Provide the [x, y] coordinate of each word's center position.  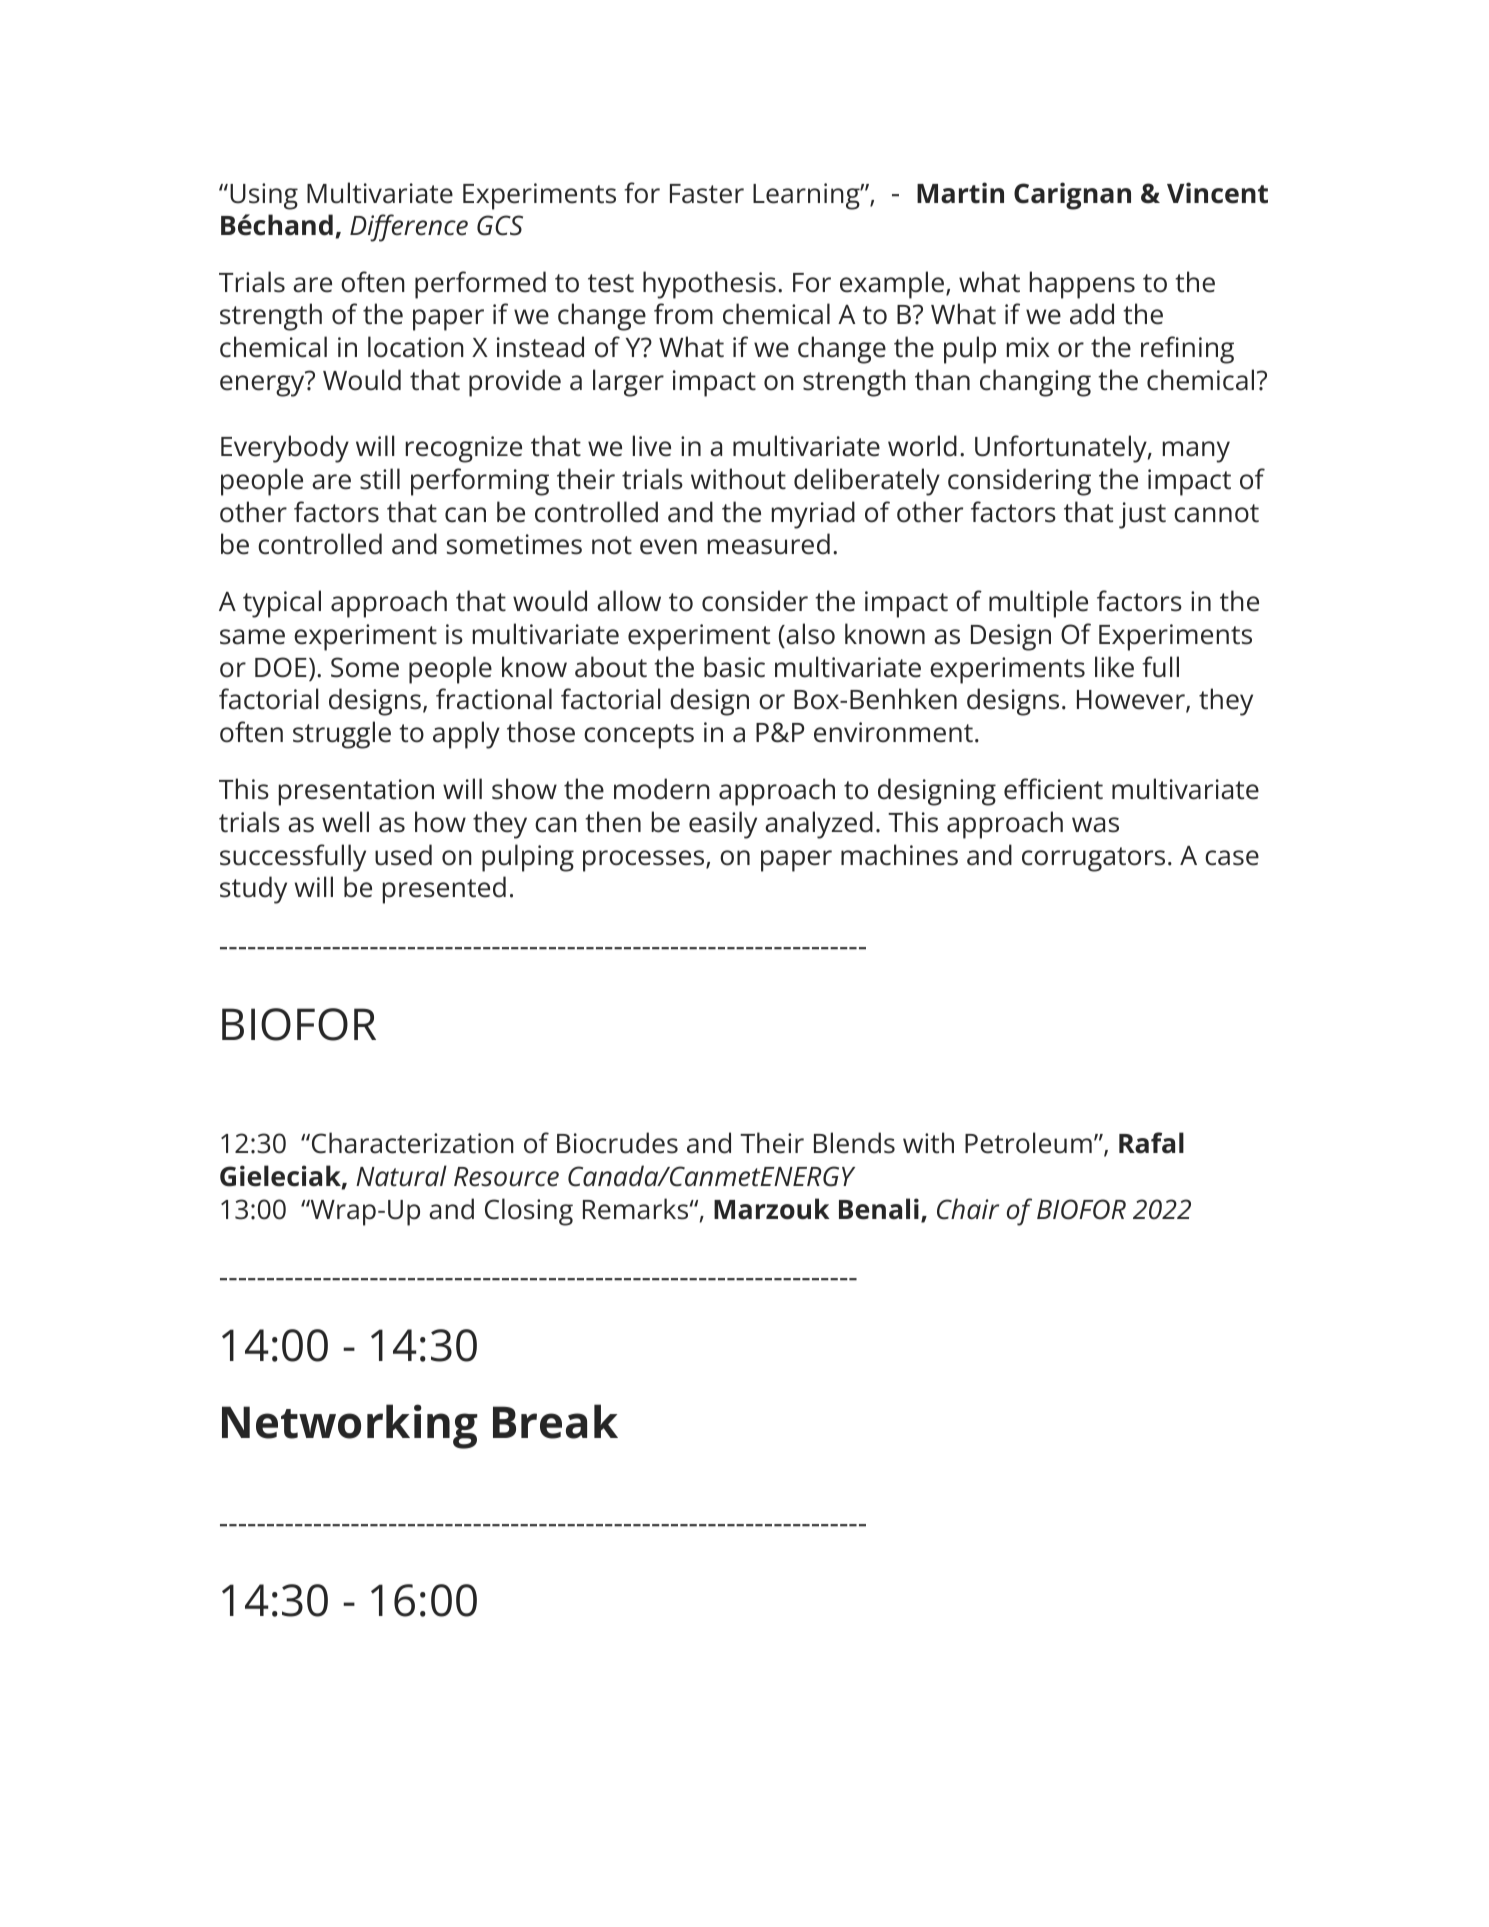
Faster [707, 194]
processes [645, 861]
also [809, 634]
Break [555, 1421]
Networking [350, 1426]
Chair [968, 1209]
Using [264, 196]
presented [444, 890]
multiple [1038, 604]
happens [1082, 285]
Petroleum [1028, 1143]
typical [282, 604]
